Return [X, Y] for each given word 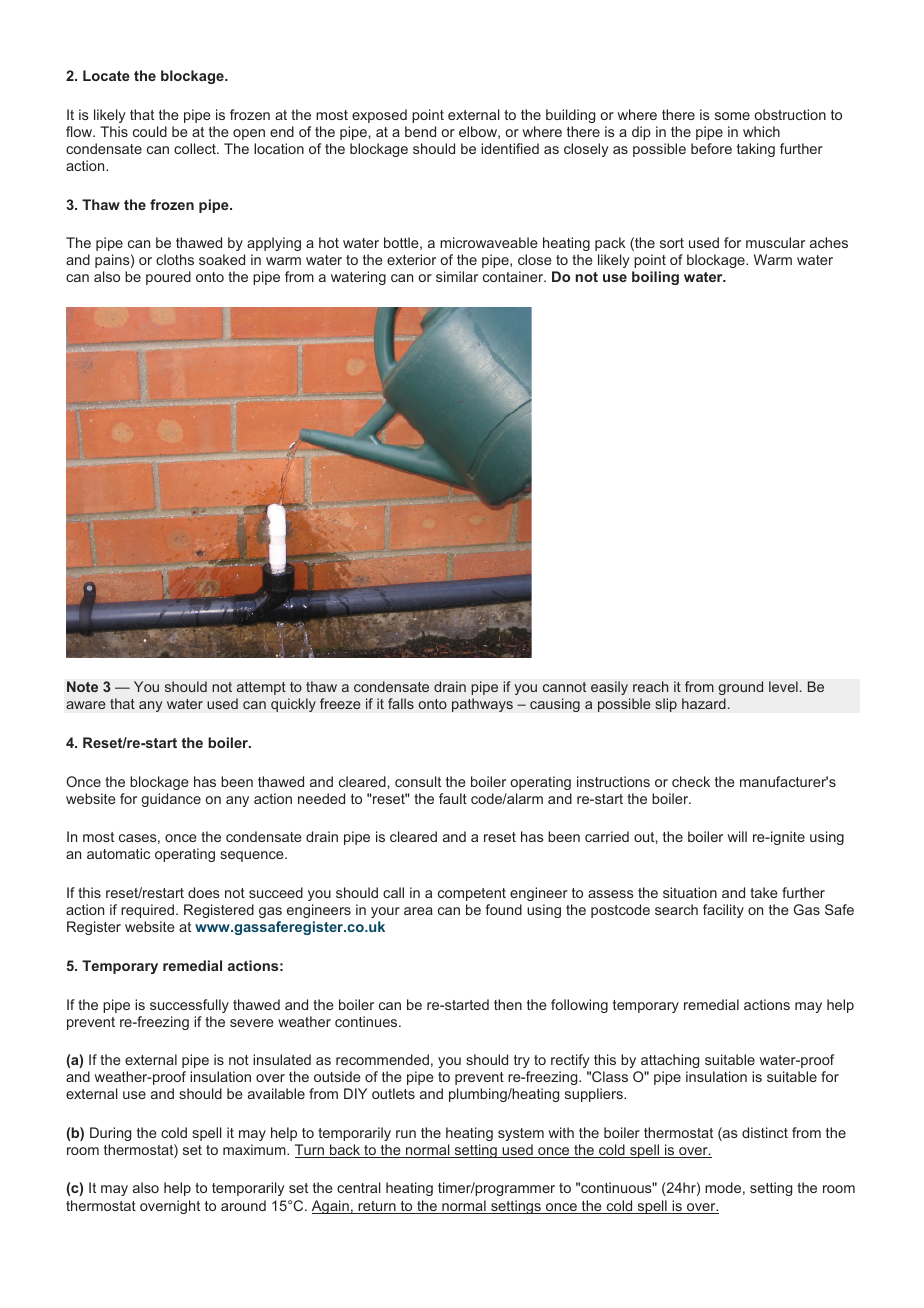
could [150, 131]
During [110, 1134]
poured [168, 278]
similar [457, 276]
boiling [655, 278]
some [732, 116]
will [737, 836]
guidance [171, 800]
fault [453, 798]
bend [420, 131]
